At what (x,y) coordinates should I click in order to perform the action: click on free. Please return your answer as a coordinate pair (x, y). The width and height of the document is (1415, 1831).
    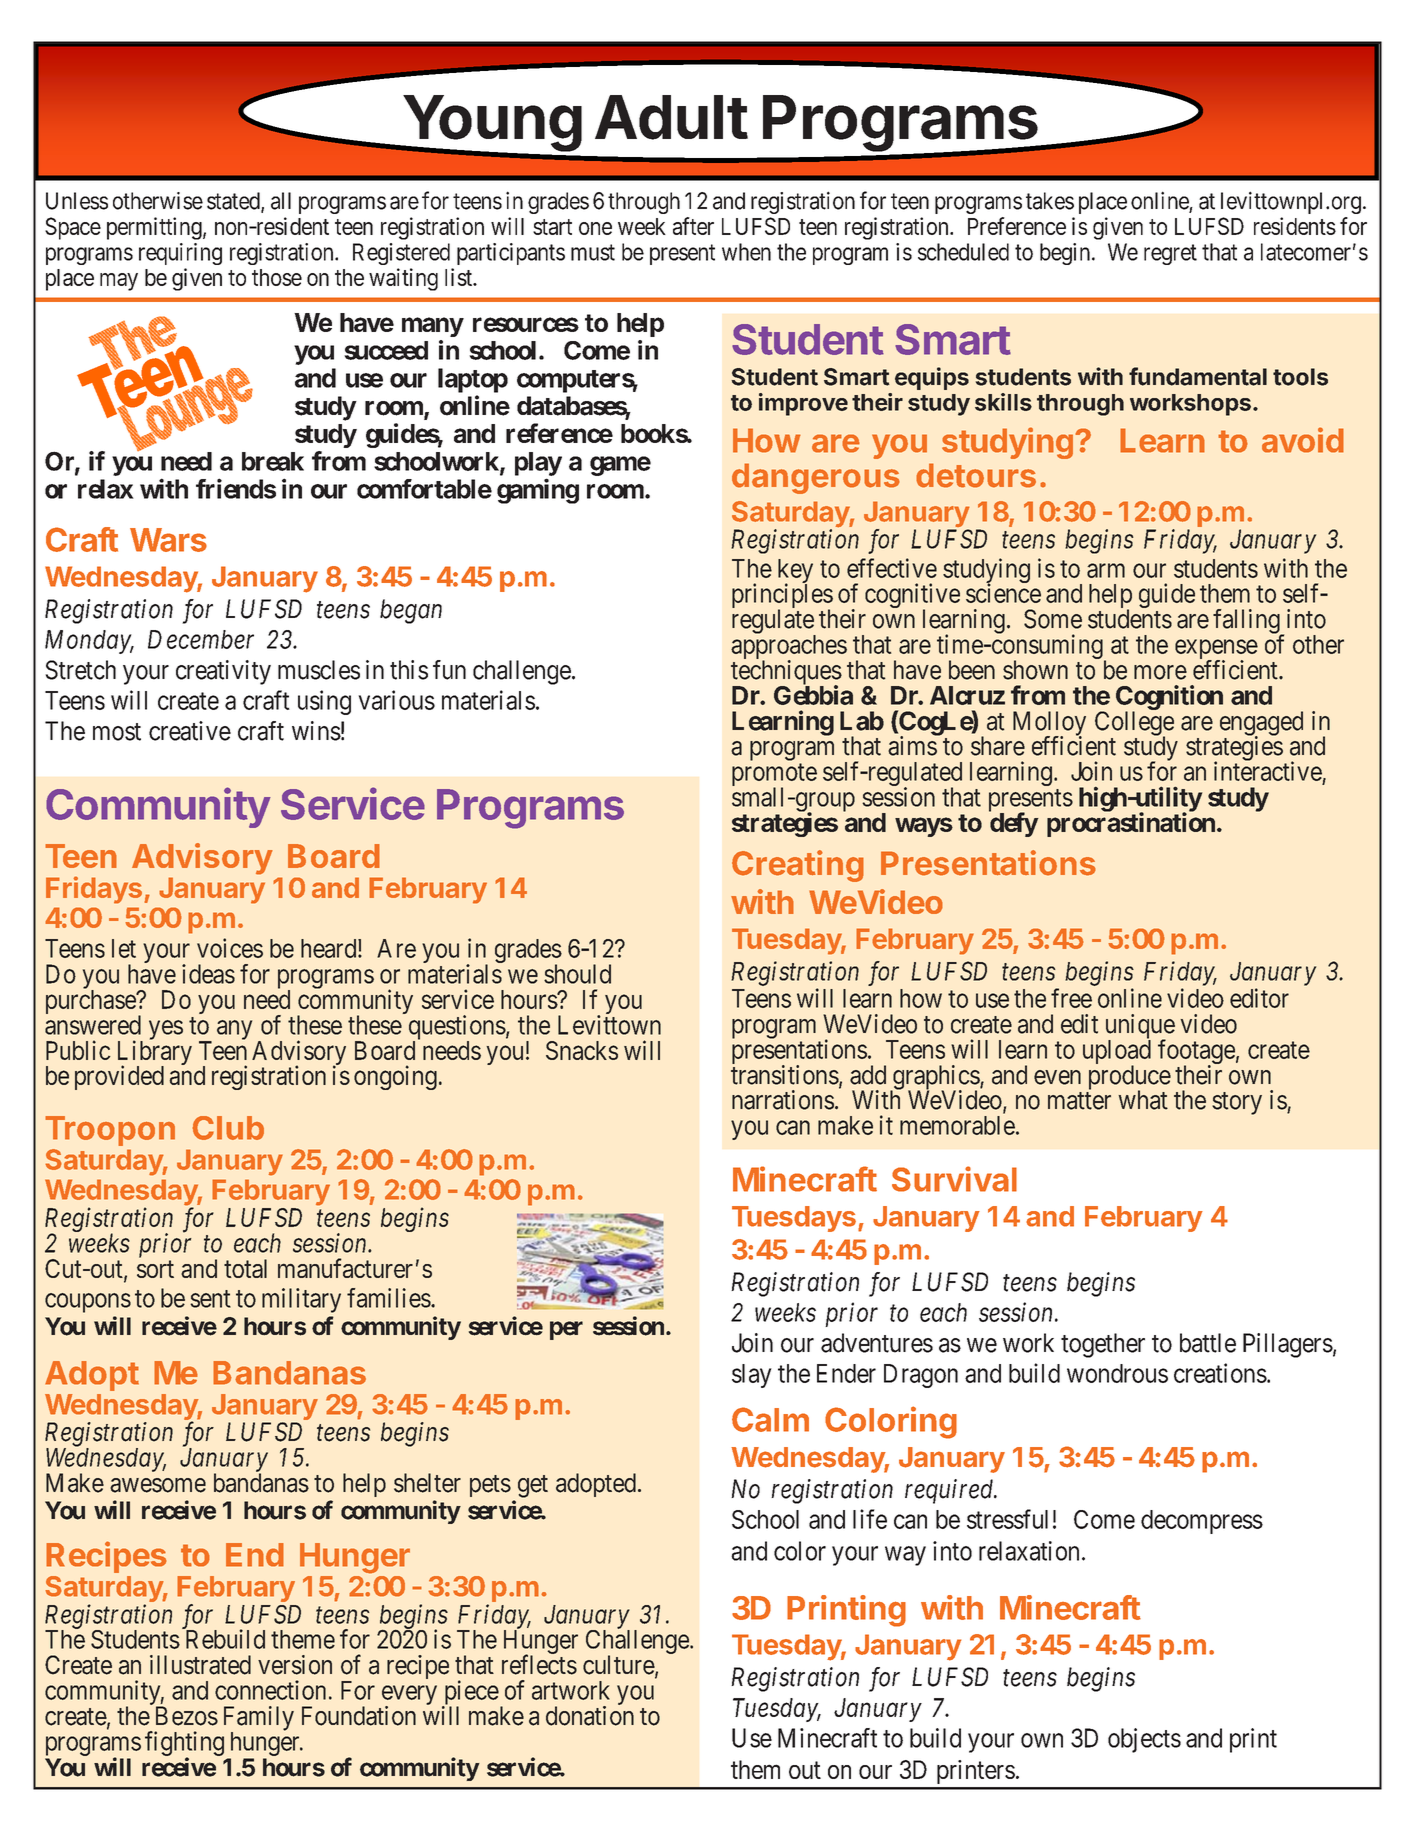
    Looking at the image, I should click on (1071, 998).
